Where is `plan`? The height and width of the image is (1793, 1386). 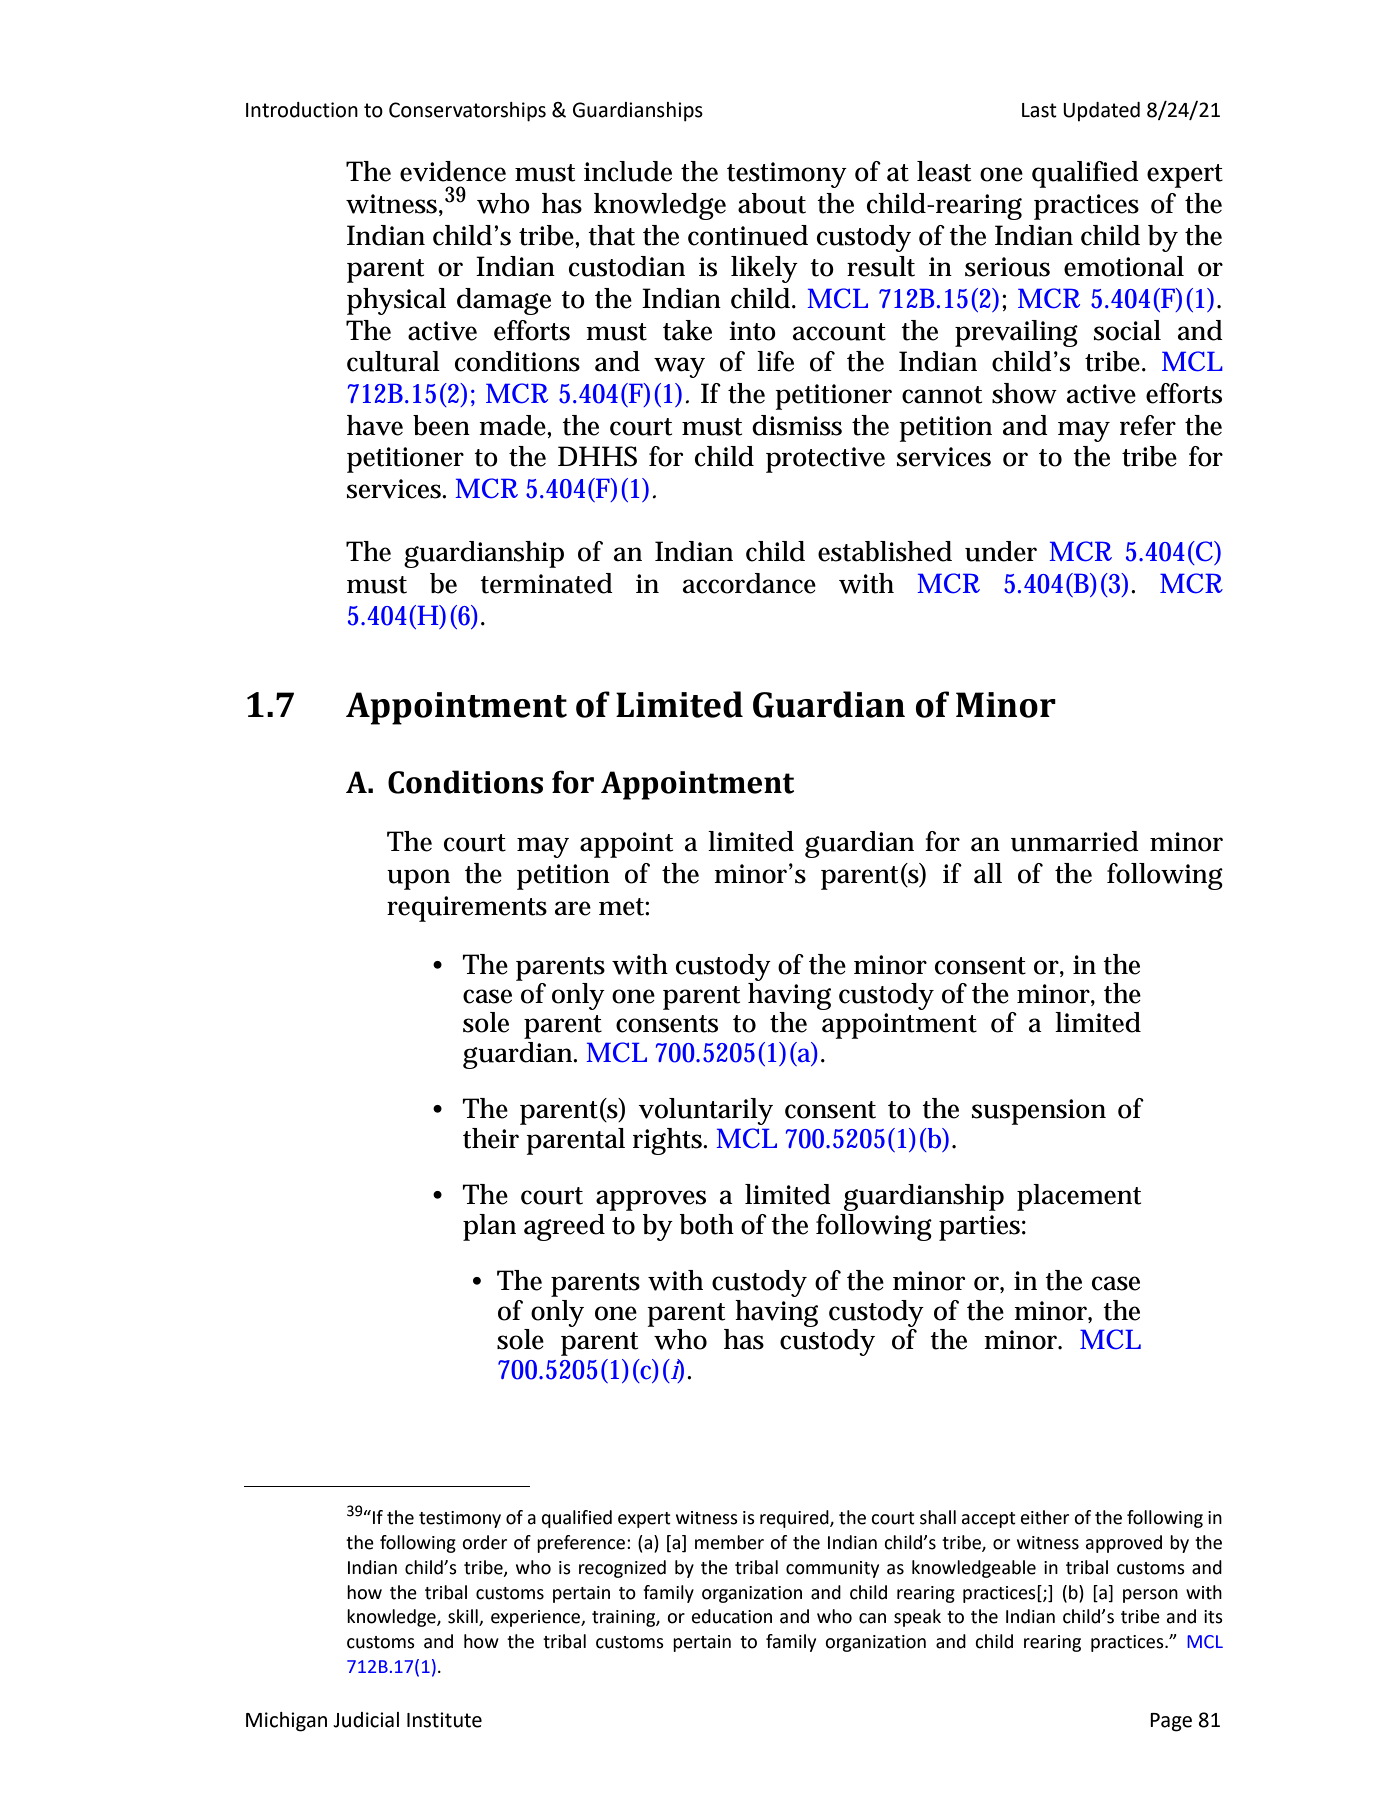 plan is located at coordinates (489, 1227).
